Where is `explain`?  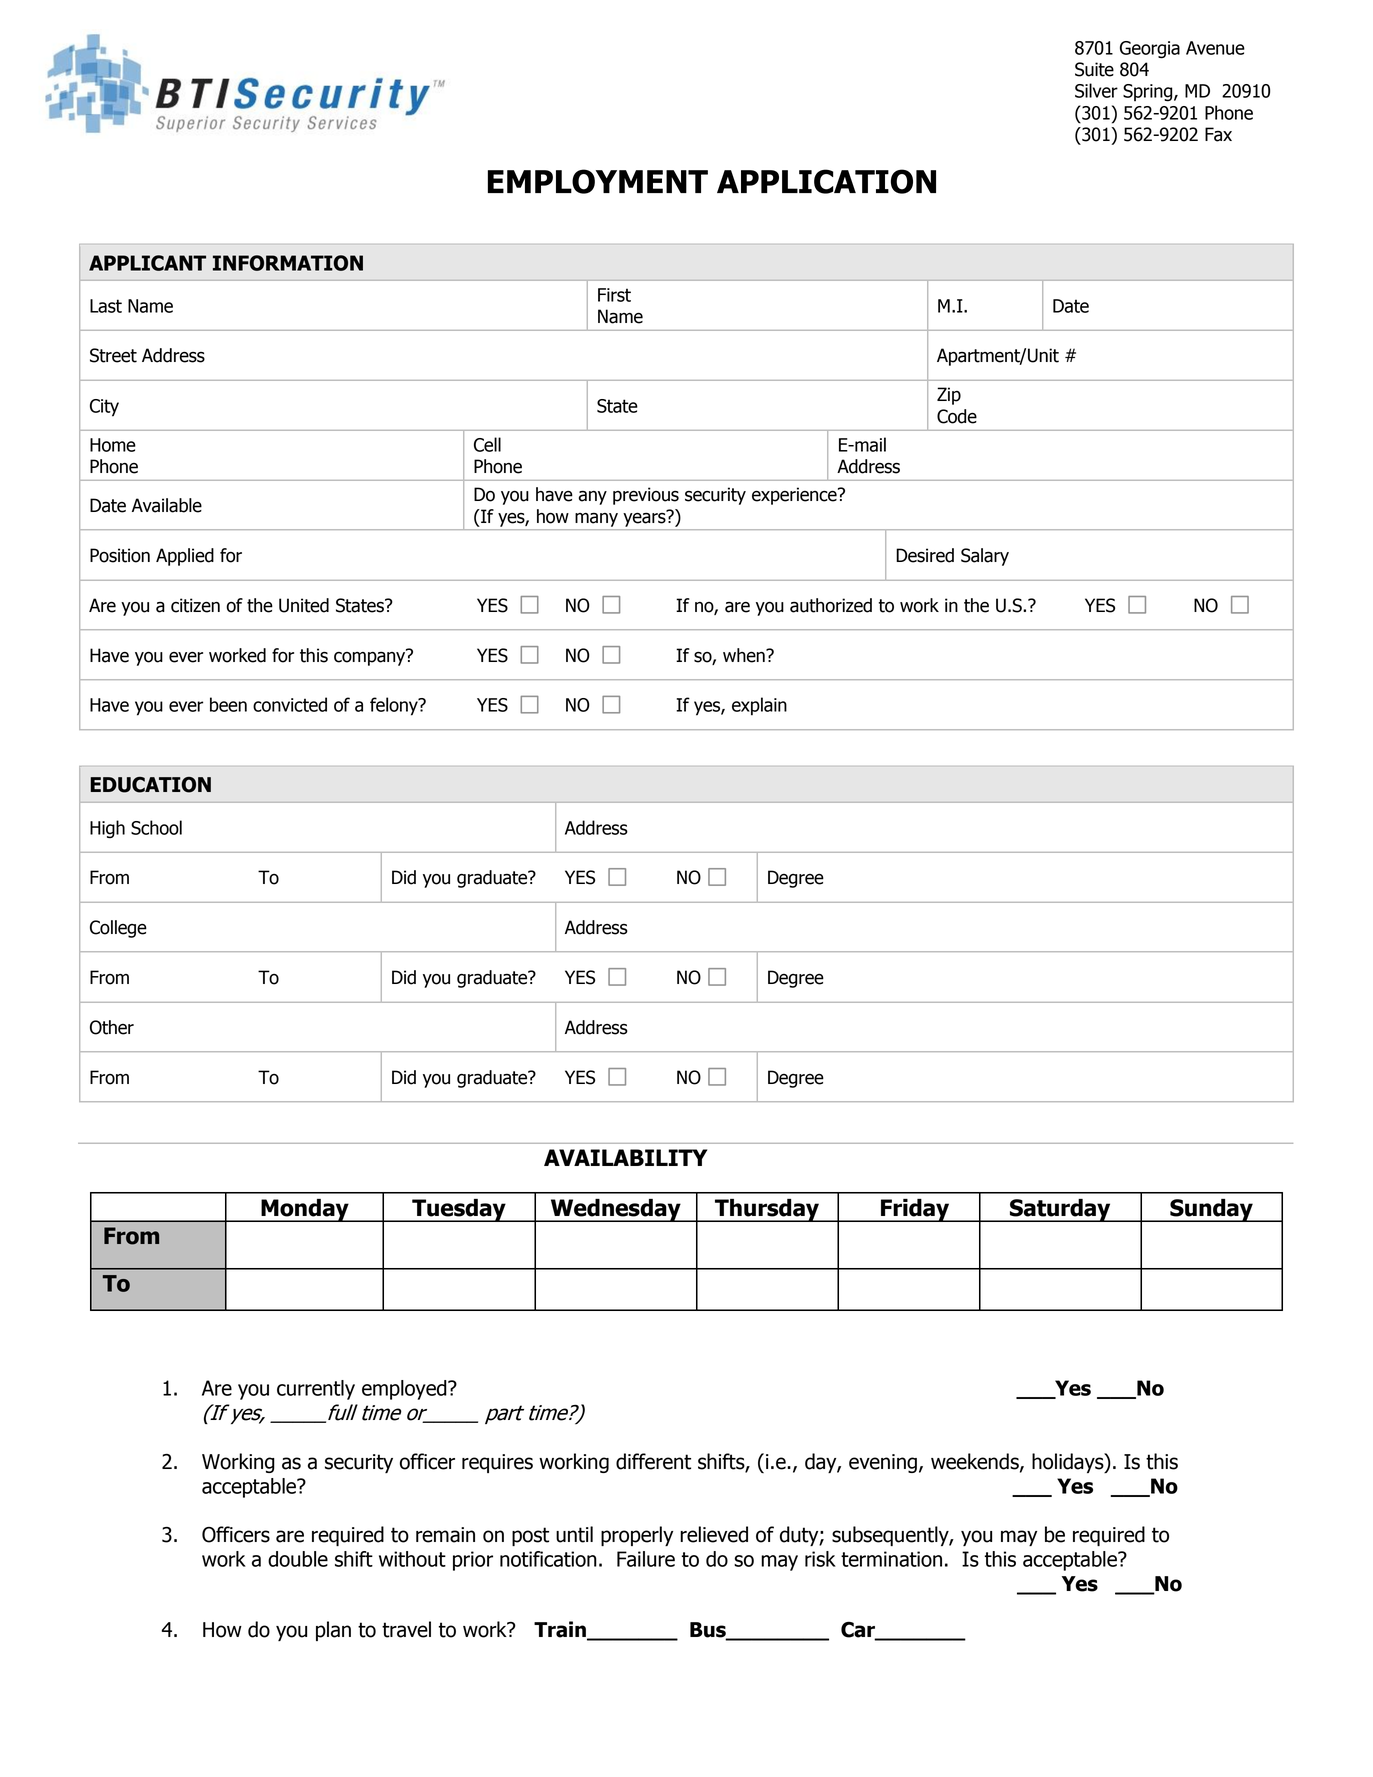
explain is located at coordinates (759, 706).
